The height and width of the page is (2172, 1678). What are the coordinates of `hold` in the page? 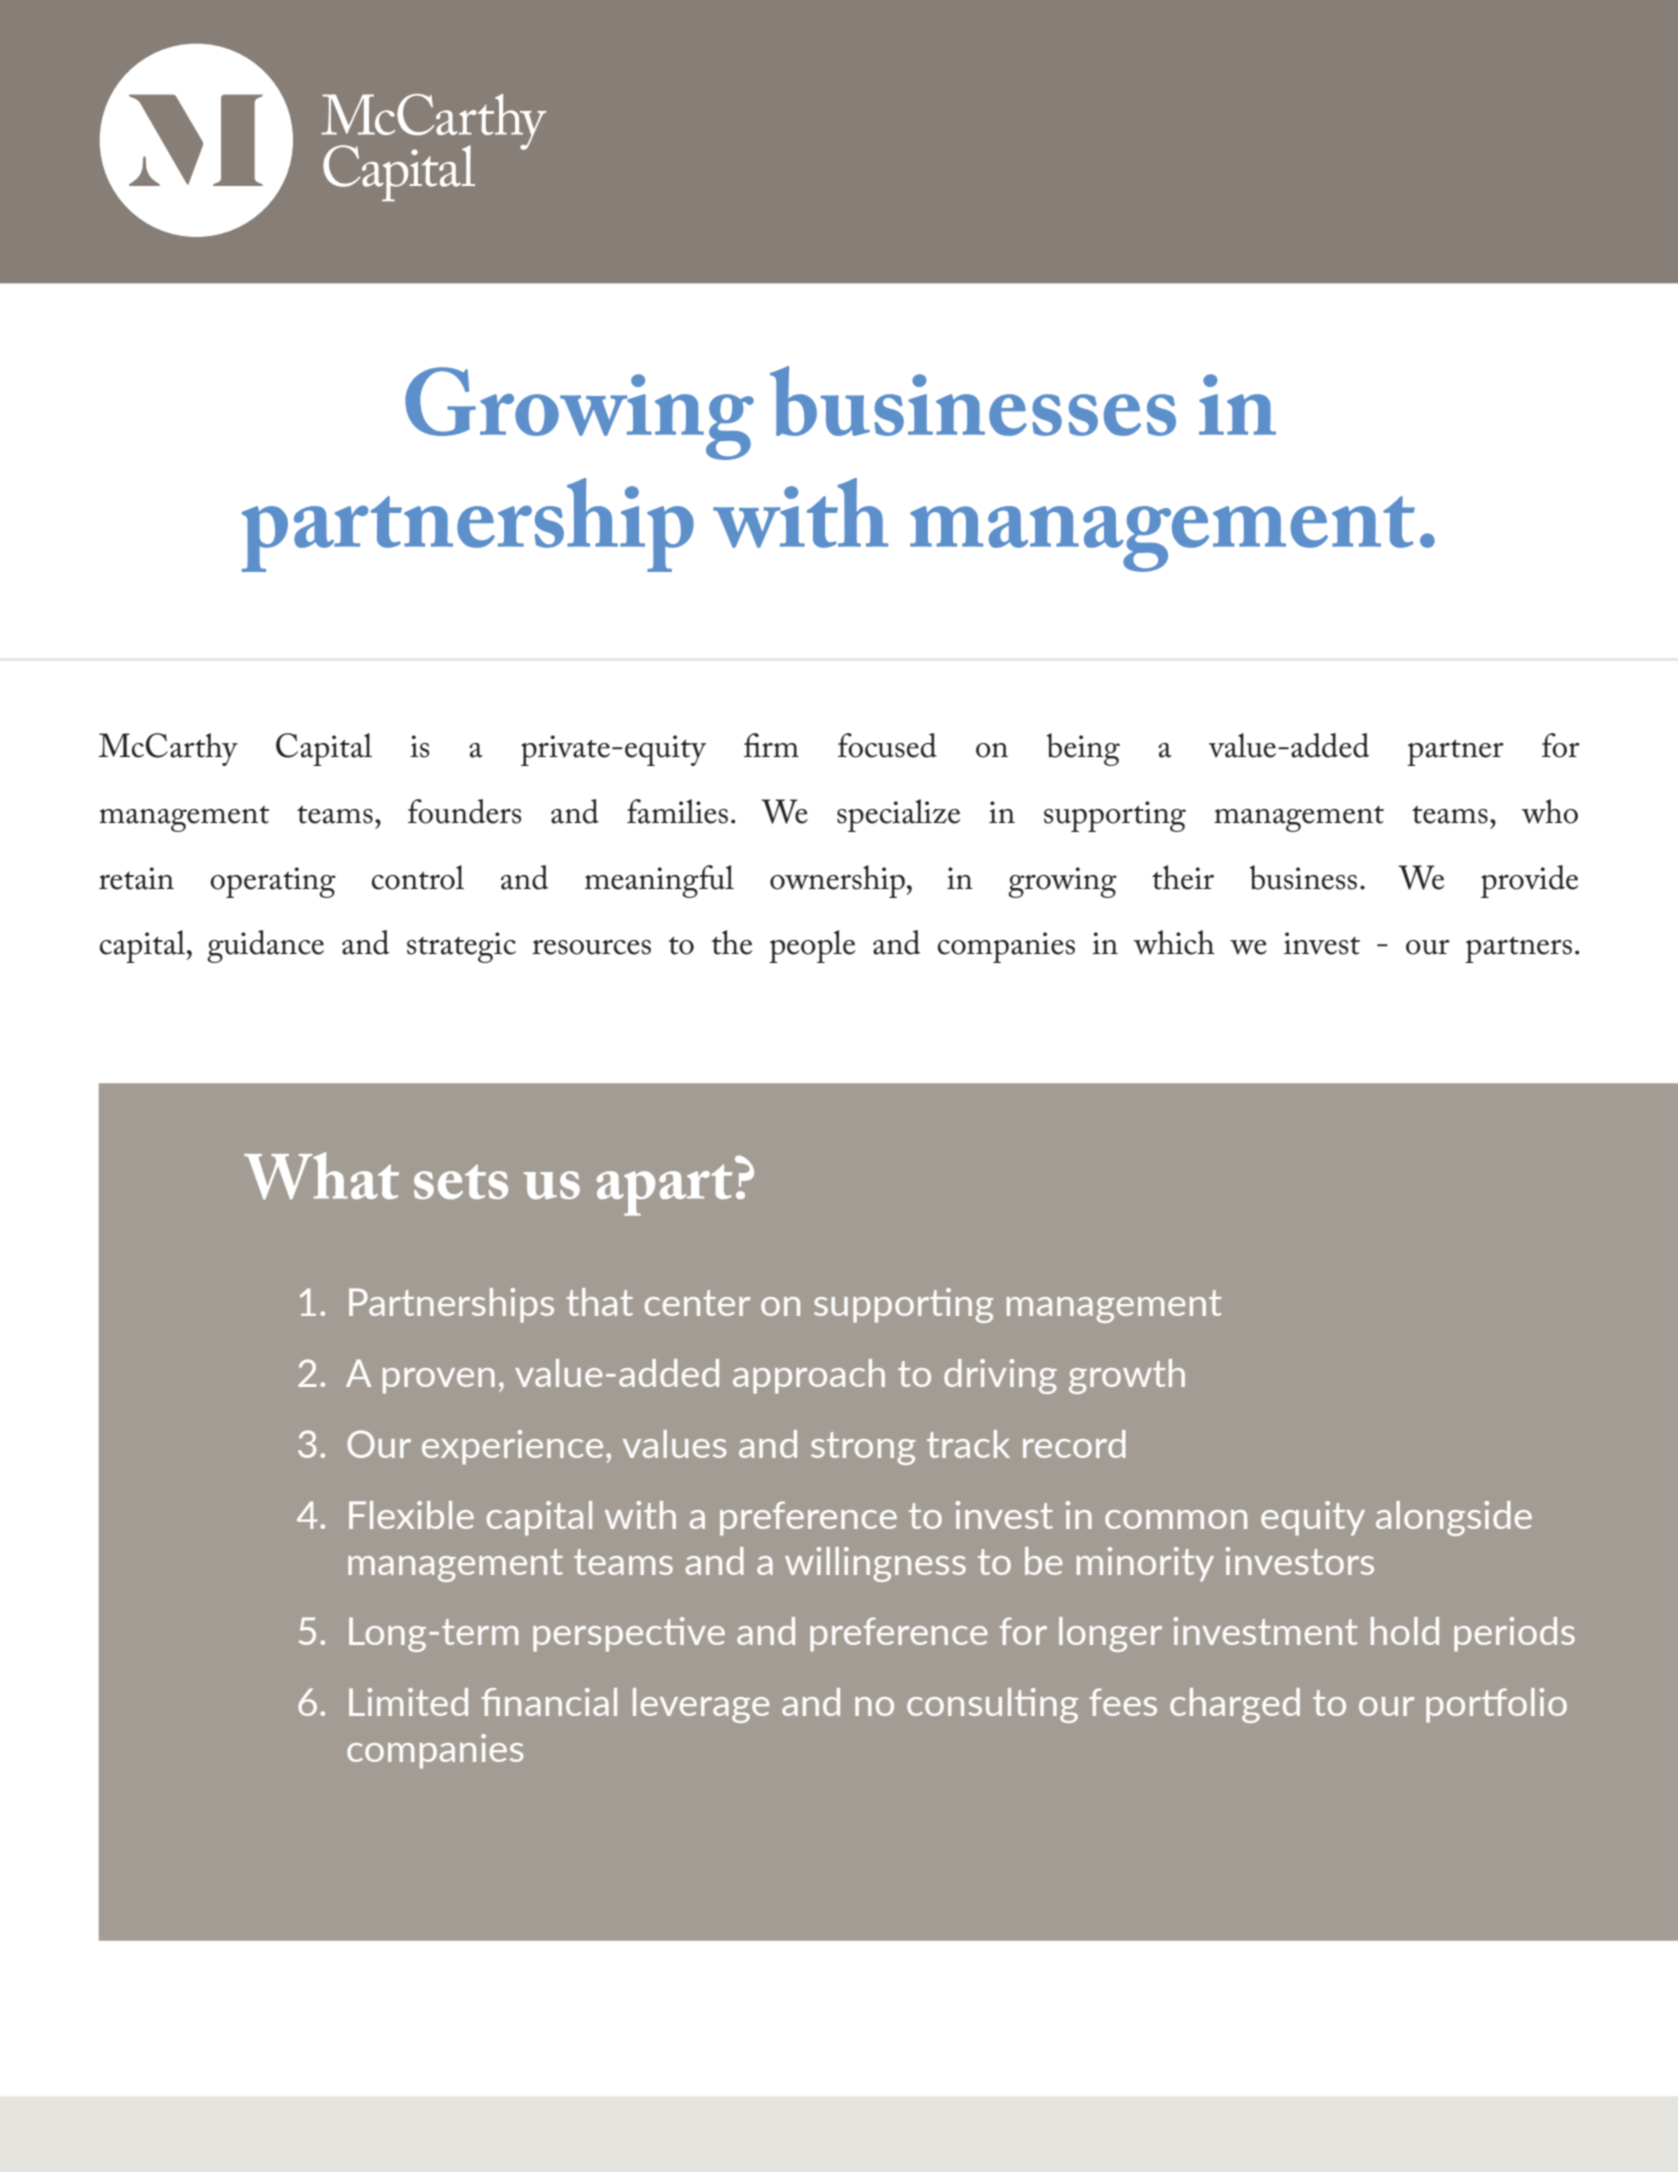 It's located at (1405, 1631).
